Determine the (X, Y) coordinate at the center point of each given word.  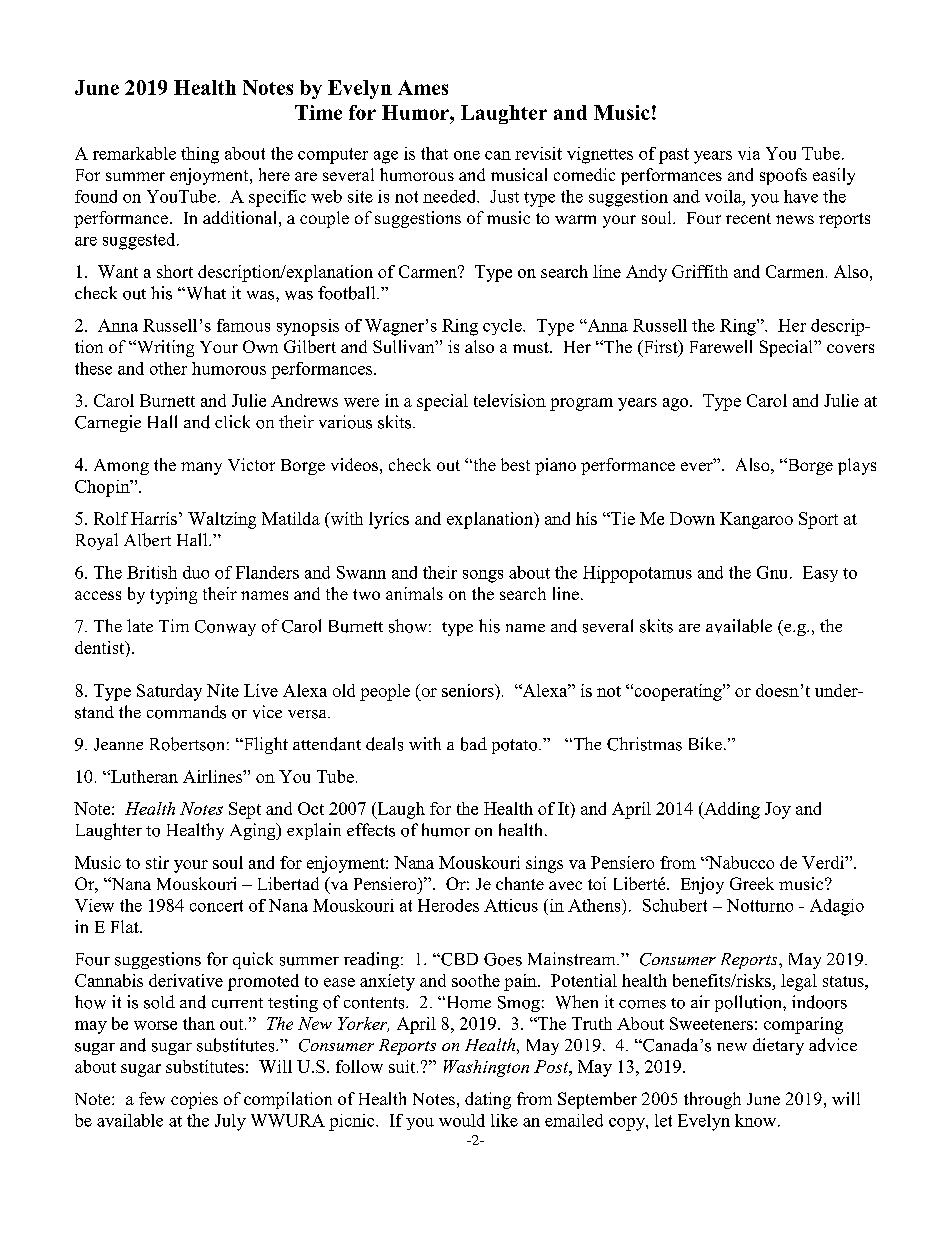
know (757, 1120)
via (749, 153)
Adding (731, 810)
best (515, 464)
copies (194, 1100)
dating (488, 1100)
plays (857, 466)
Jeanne (118, 744)
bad (474, 744)
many (201, 468)
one (467, 155)
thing (200, 155)
